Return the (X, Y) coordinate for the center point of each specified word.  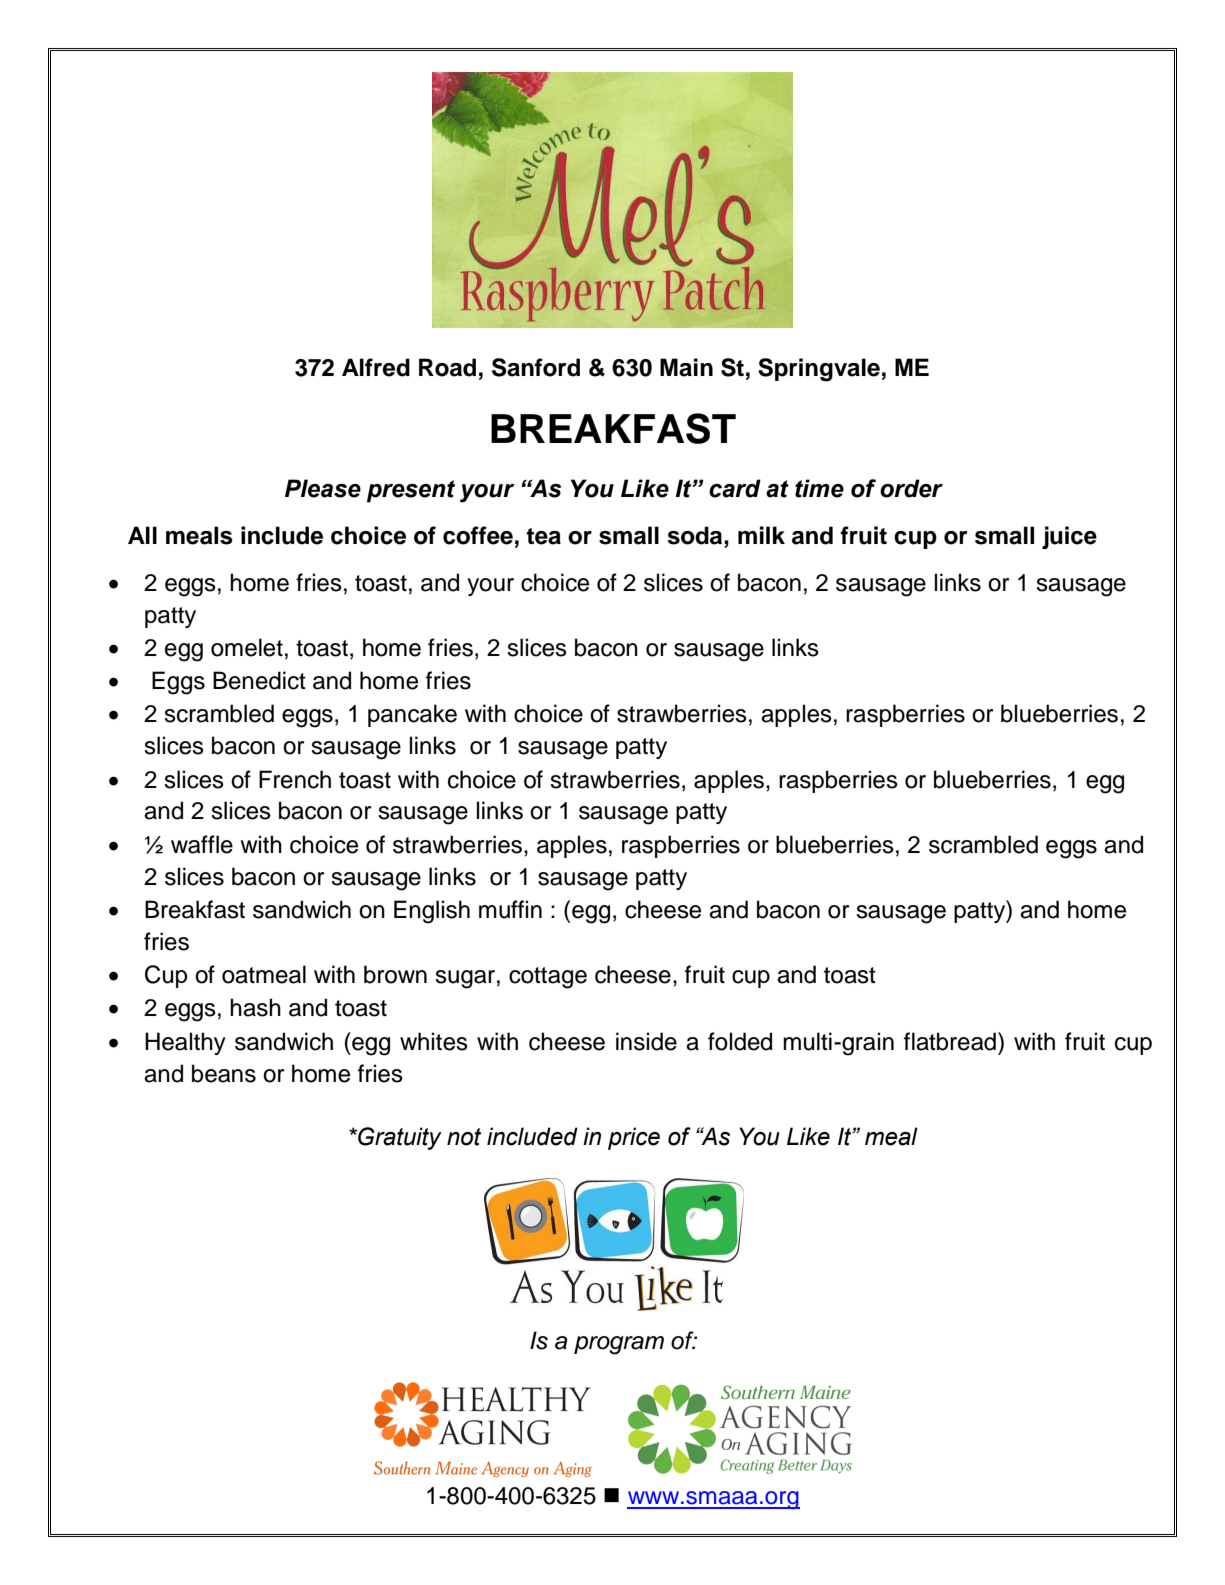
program (619, 1345)
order (911, 488)
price (634, 1138)
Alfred (376, 367)
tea (543, 536)
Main (686, 367)
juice (1069, 537)
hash (255, 1007)
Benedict (259, 680)
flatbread (950, 1041)
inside (646, 1041)
